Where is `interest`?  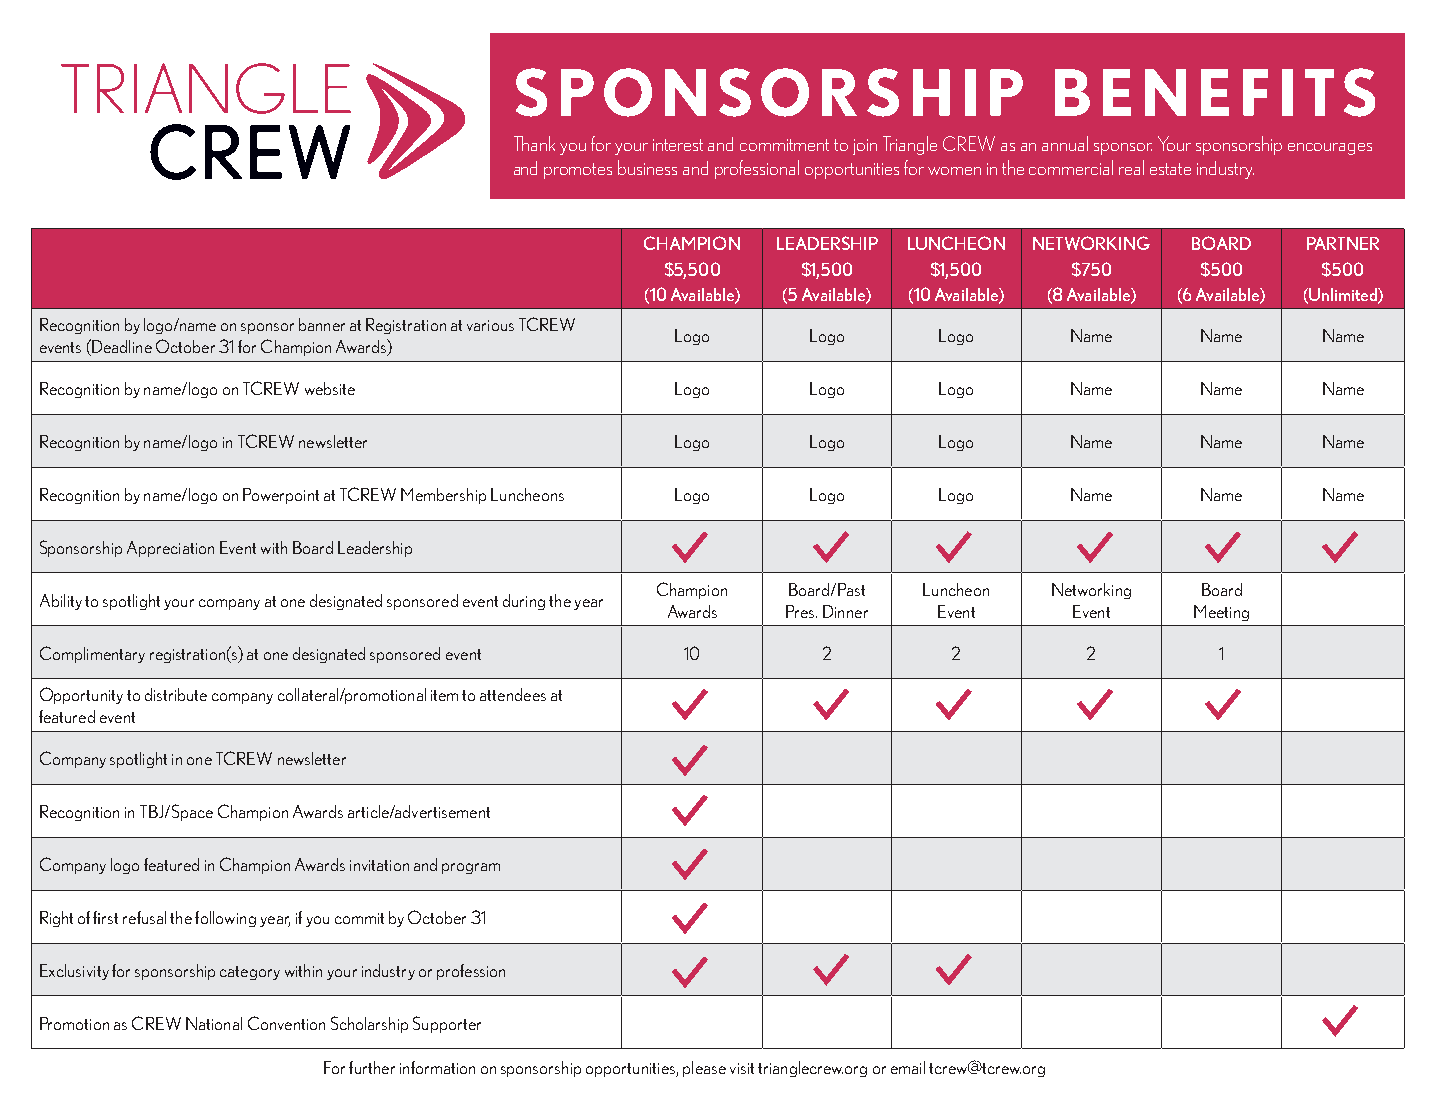
interest is located at coordinates (678, 145).
